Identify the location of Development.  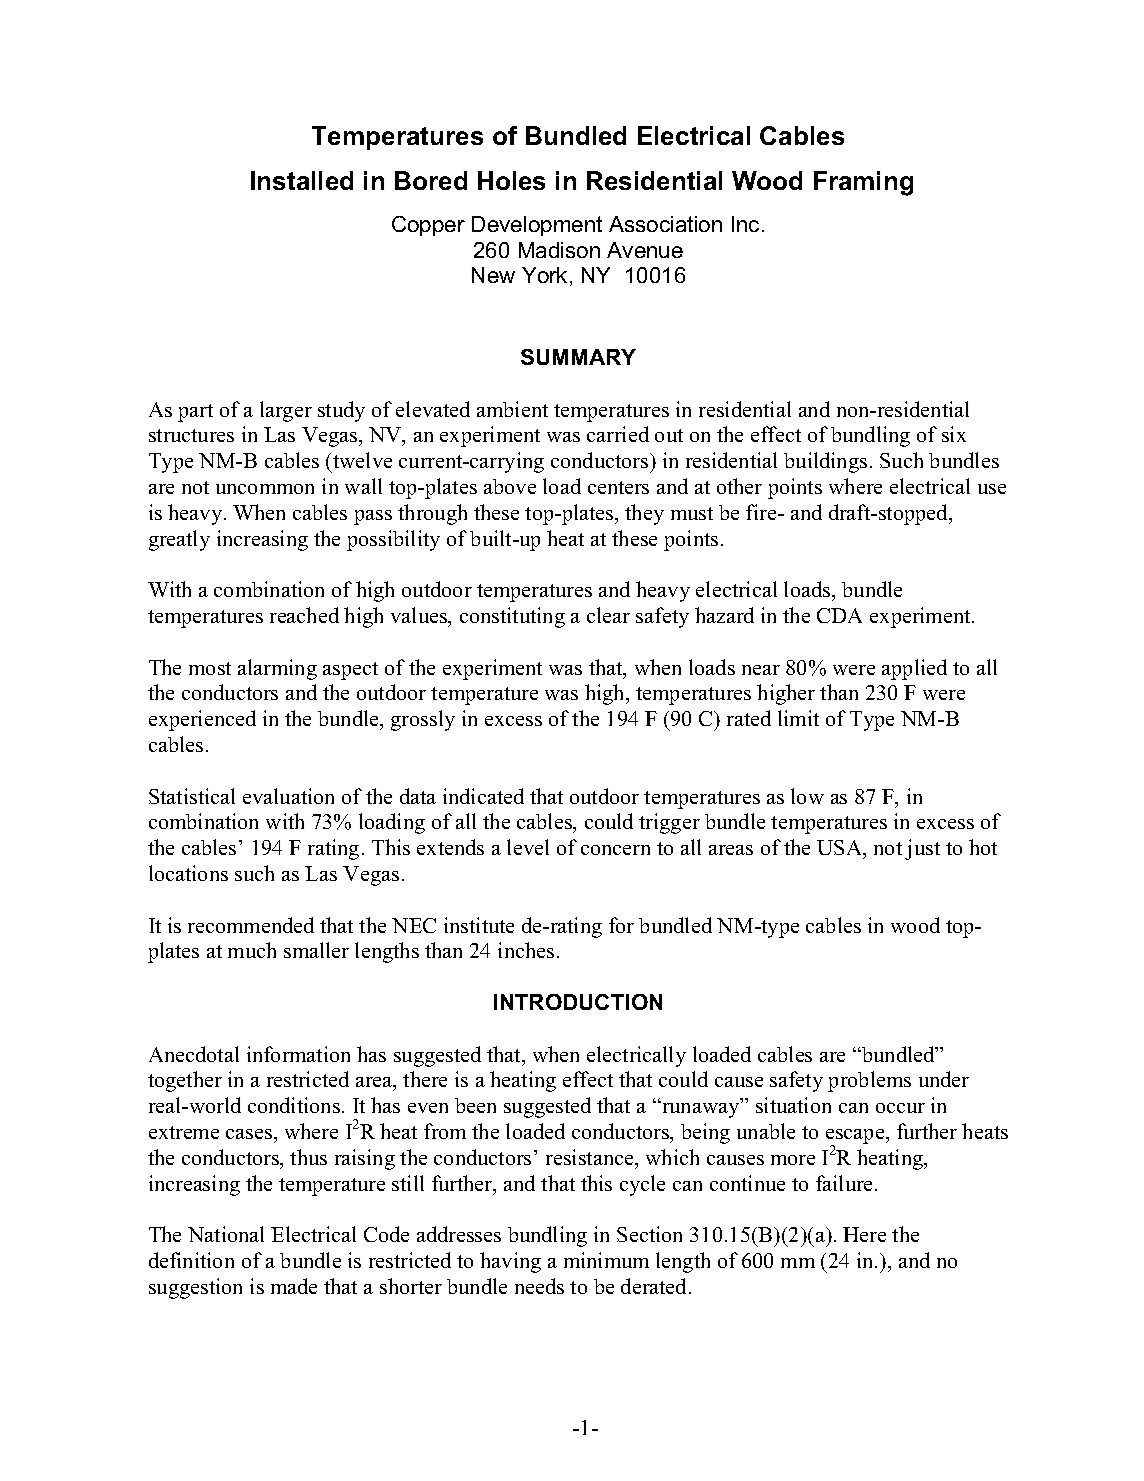
(537, 226).
